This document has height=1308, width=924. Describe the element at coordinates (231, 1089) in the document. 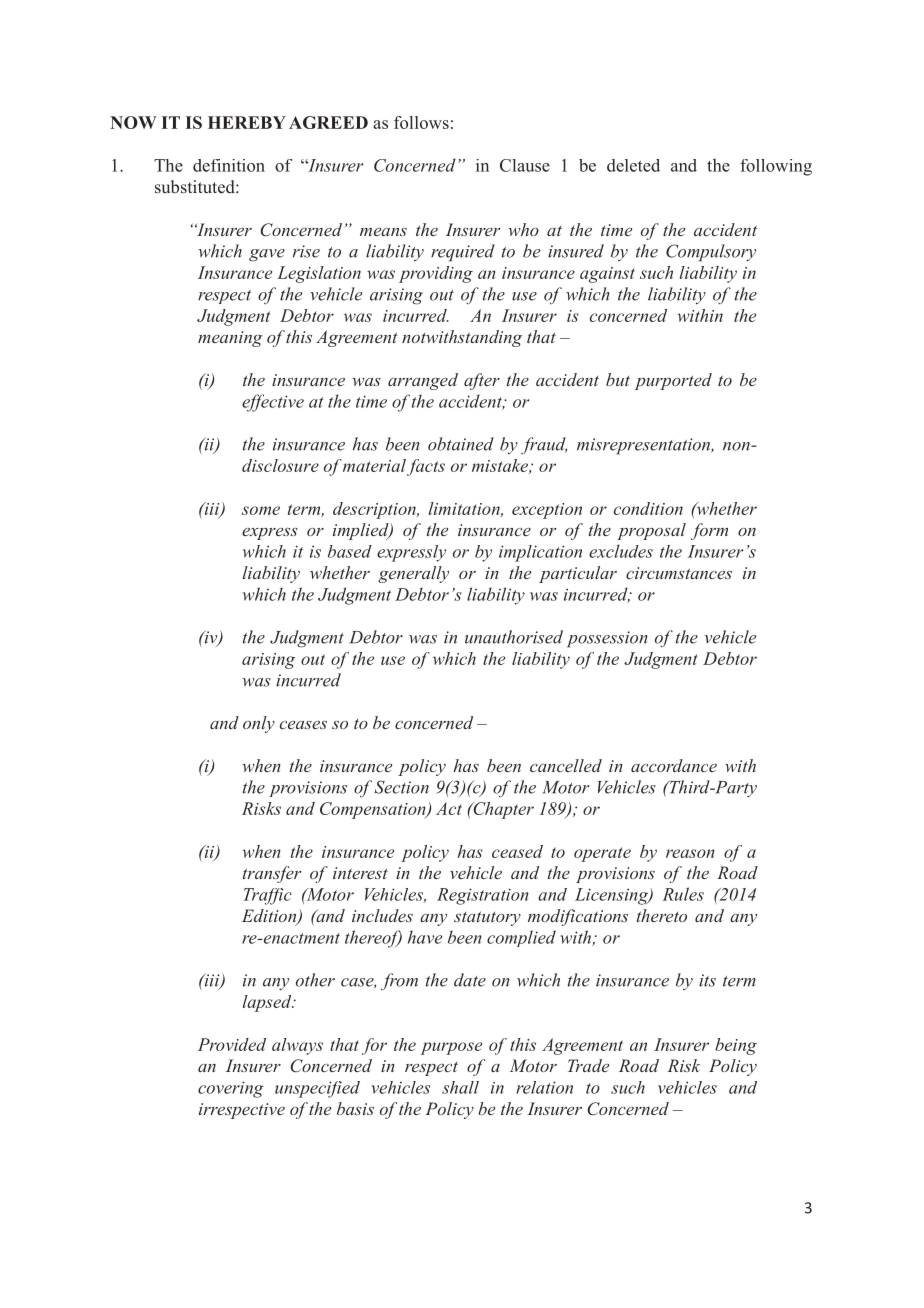

I see `covering` at that location.
